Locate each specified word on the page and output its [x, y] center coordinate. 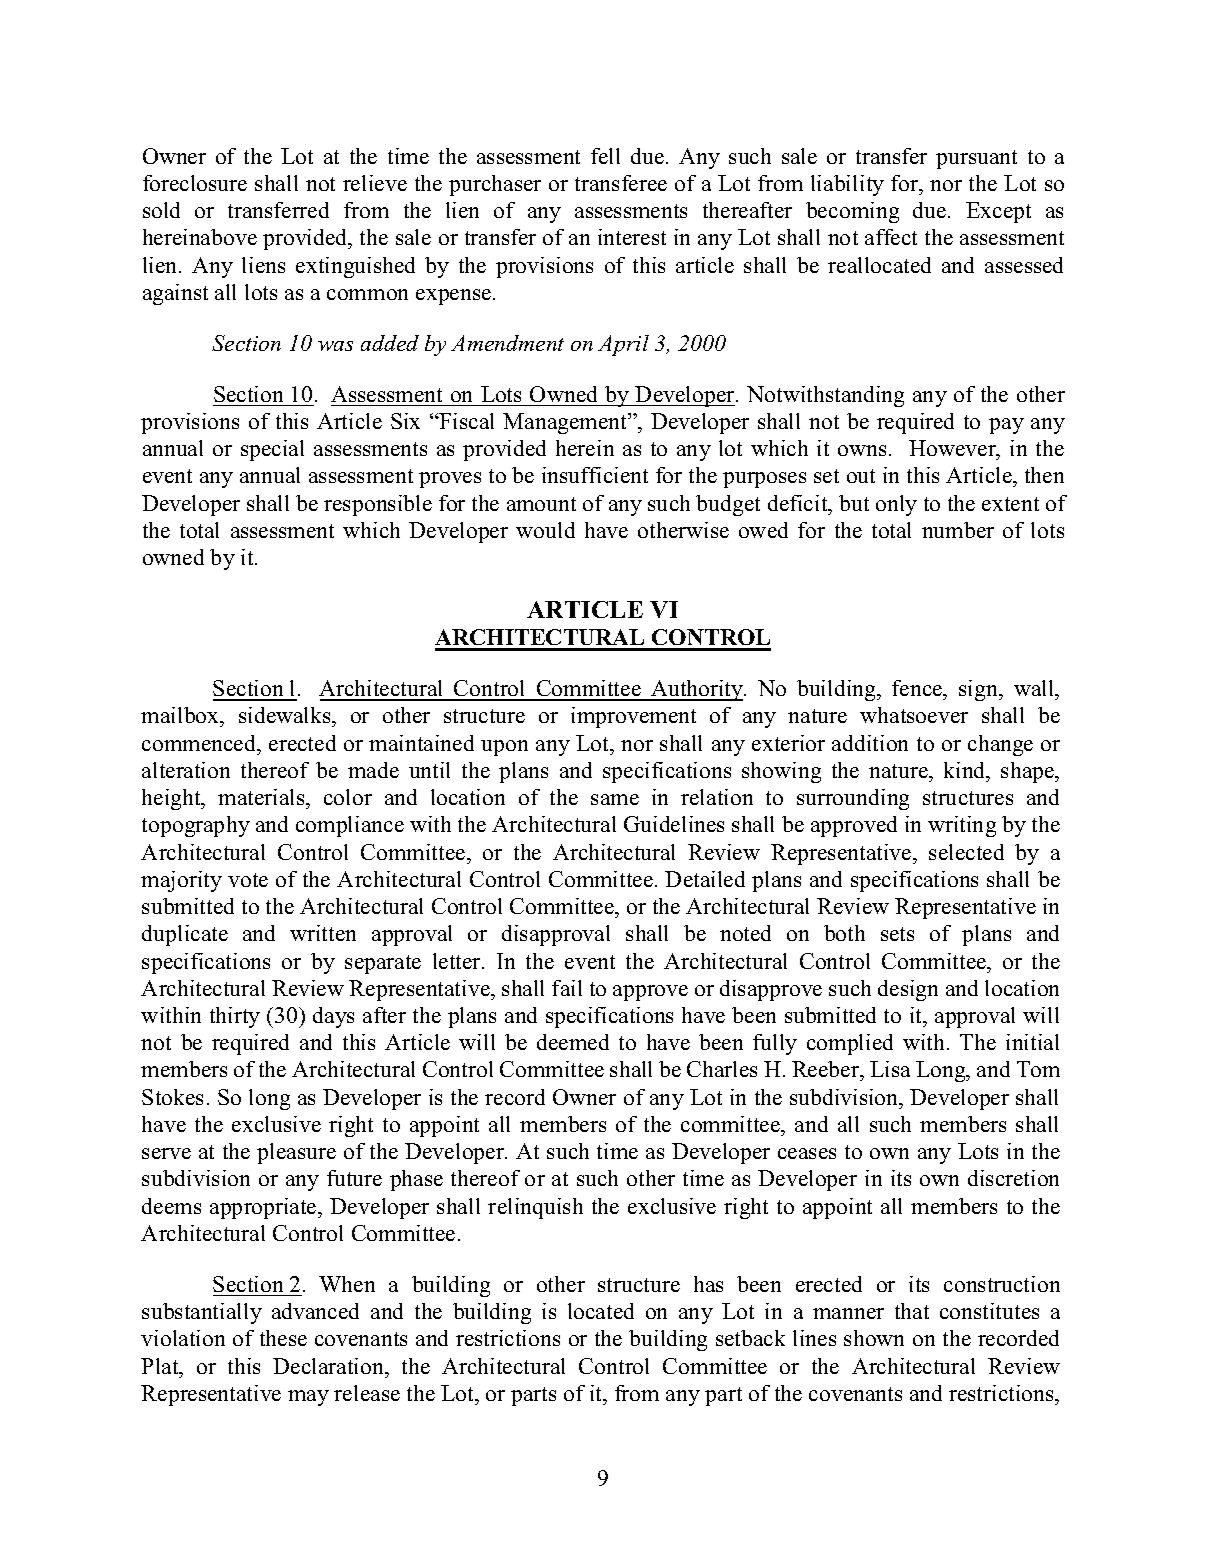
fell [605, 156]
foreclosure [195, 183]
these [283, 1338]
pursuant [976, 159]
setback [750, 1338]
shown [874, 1338]
